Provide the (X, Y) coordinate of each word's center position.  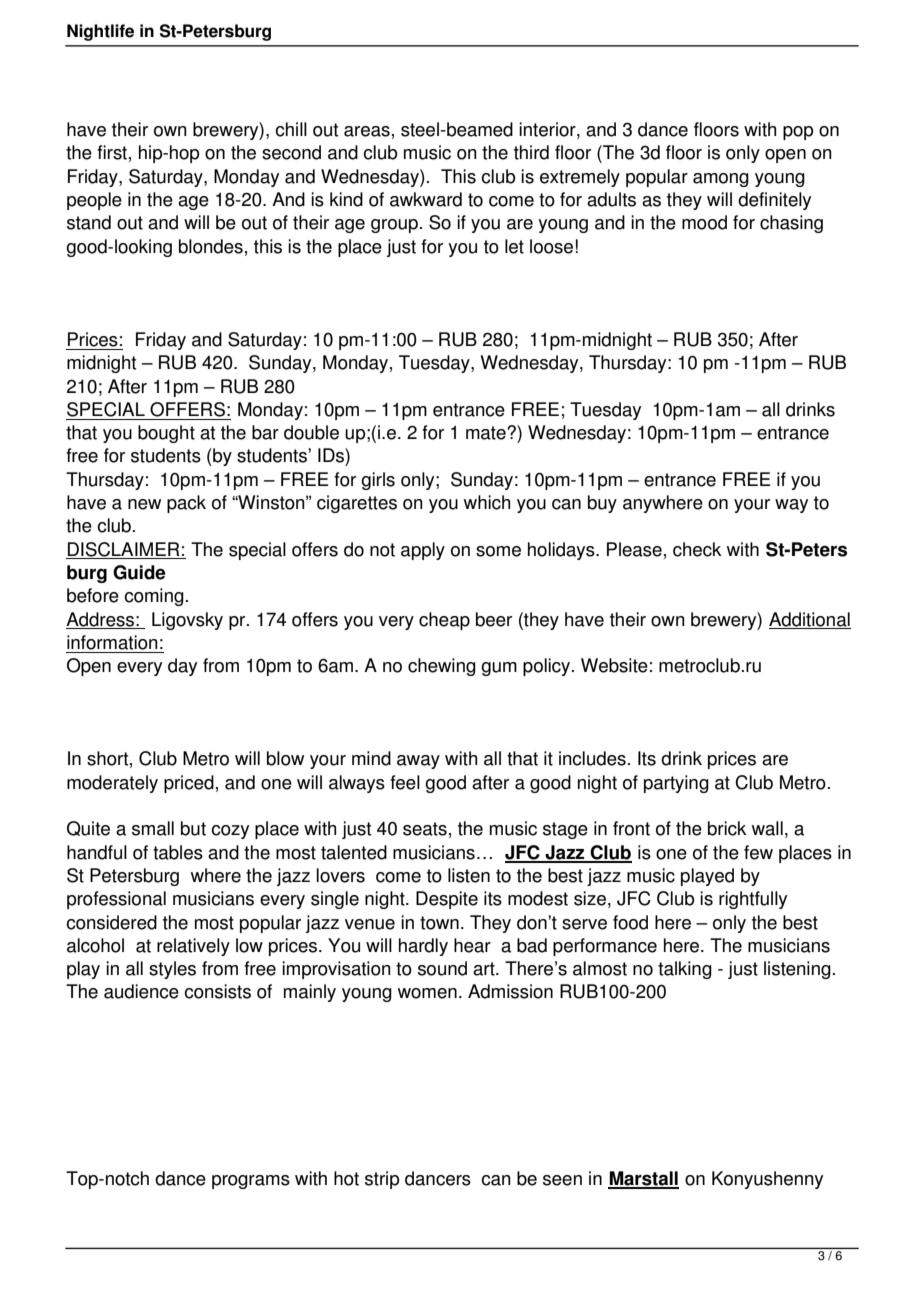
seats (425, 829)
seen (562, 1180)
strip (382, 1180)
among (721, 180)
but (193, 828)
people (94, 201)
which (487, 502)
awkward (426, 199)
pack (186, 504)
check (697, 549)
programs (251, 1182)
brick (727, 828)
